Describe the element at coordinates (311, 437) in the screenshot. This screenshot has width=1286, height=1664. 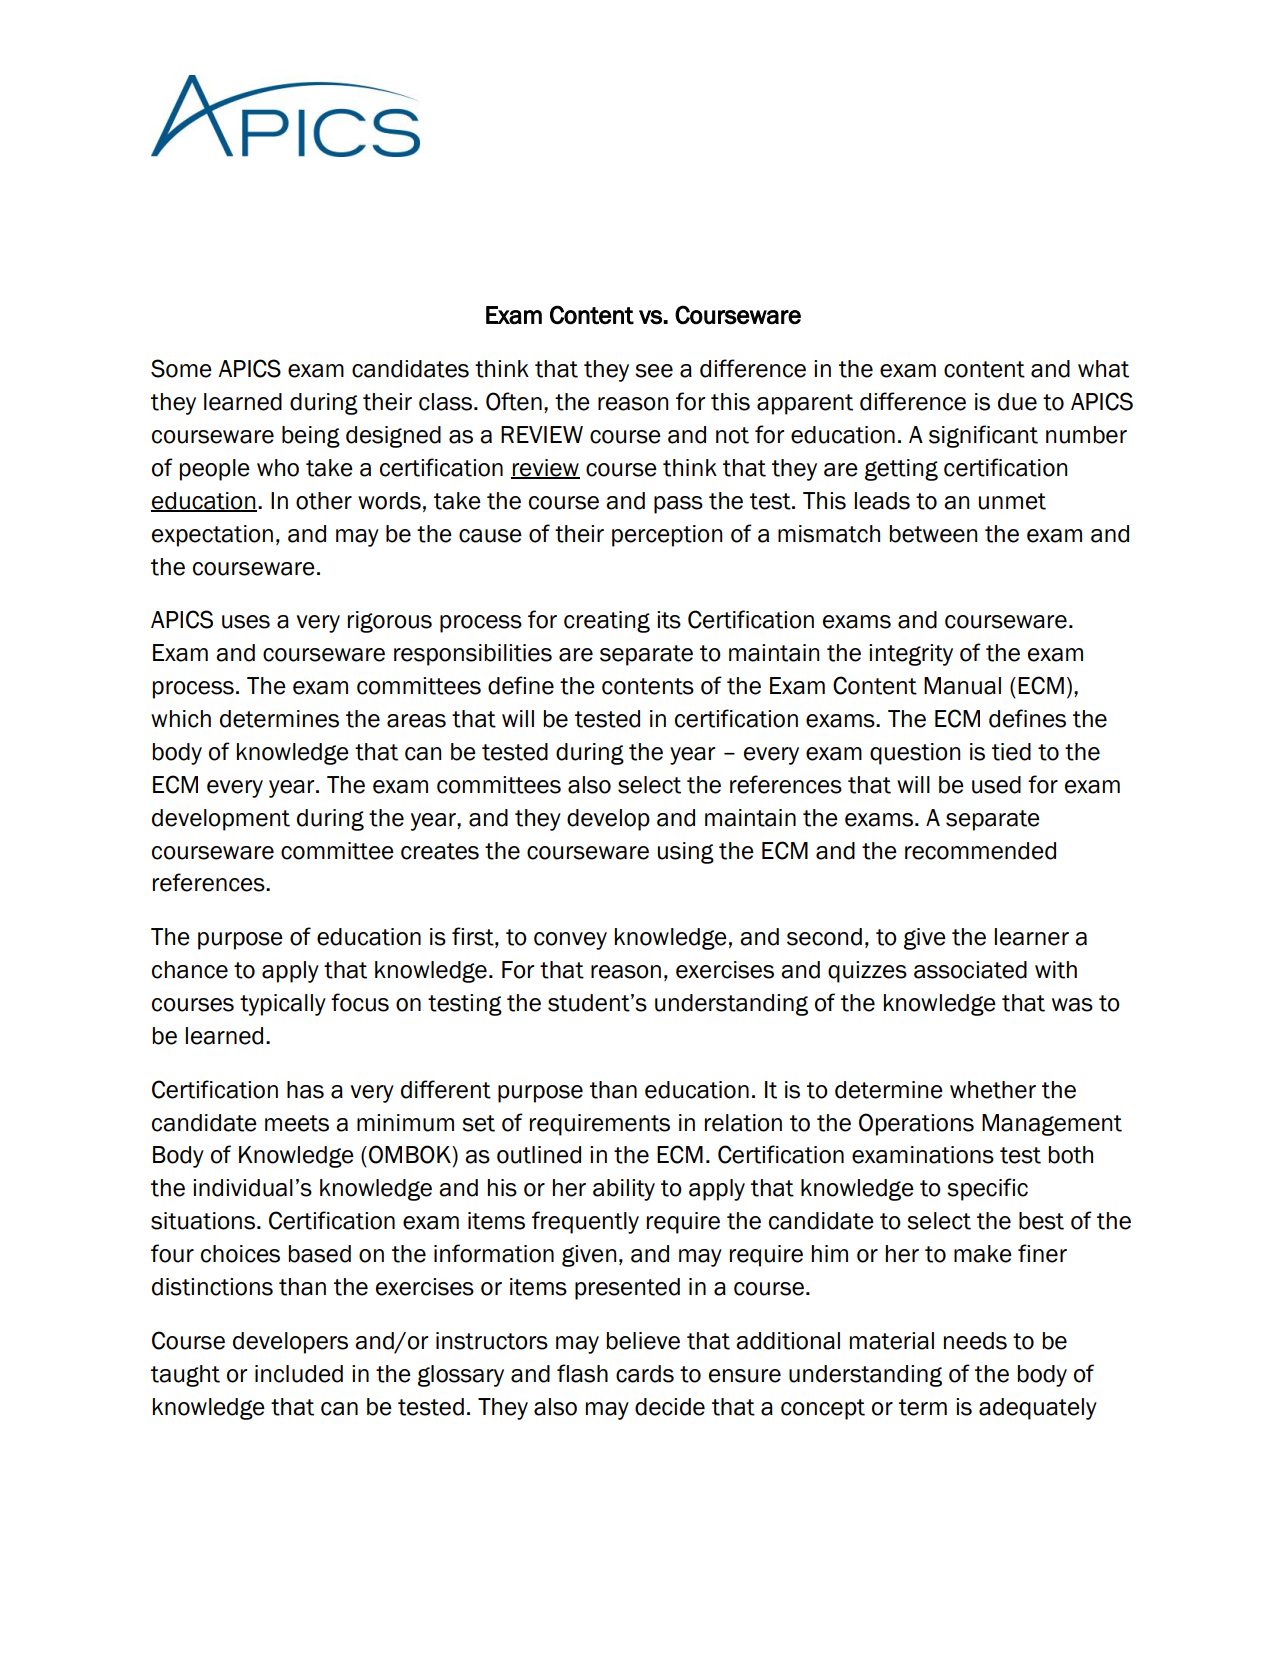
I see `being` at that location.
